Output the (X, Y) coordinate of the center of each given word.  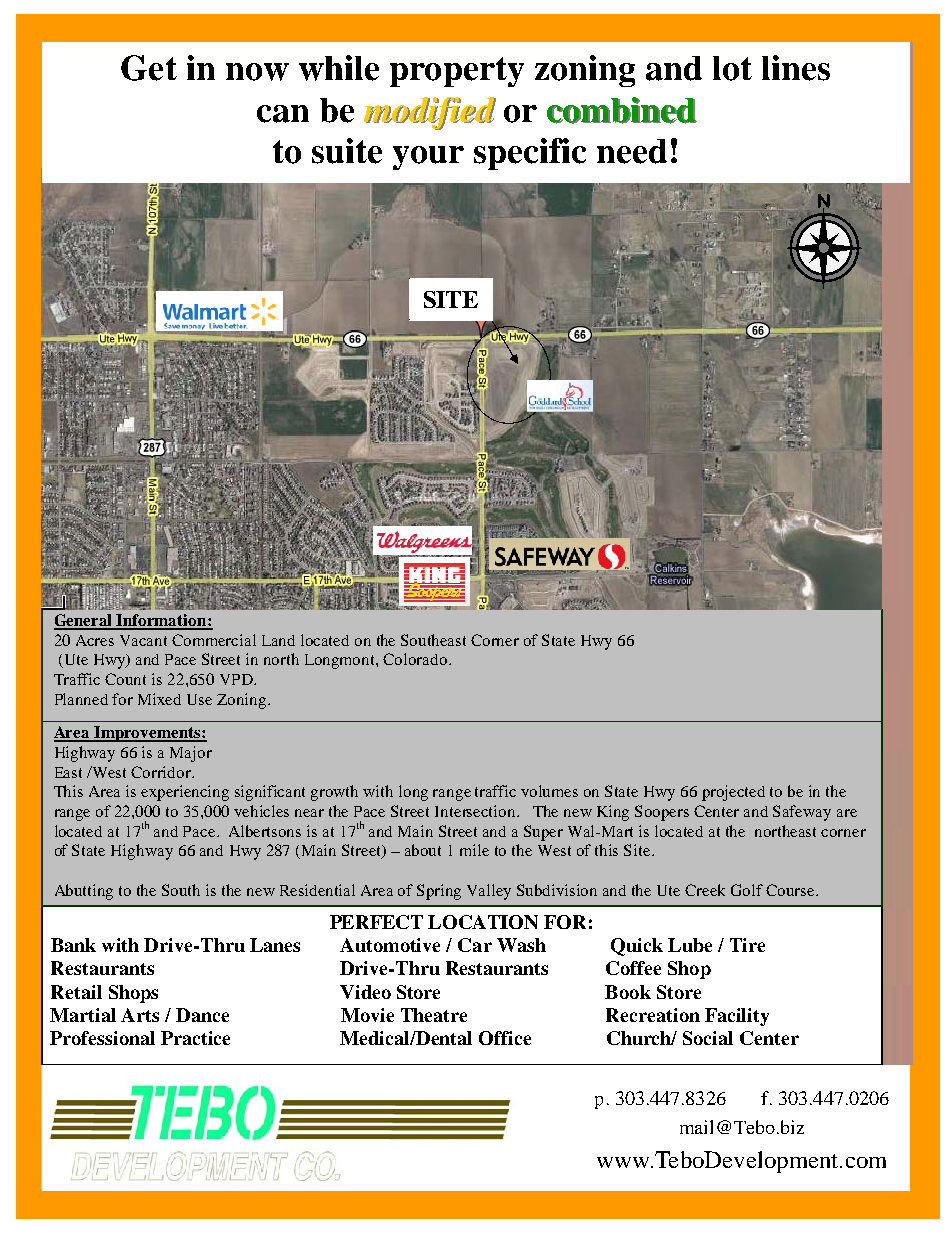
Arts (140, 1015)
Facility (737, 1017)
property (457, 72)
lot (732, 68)
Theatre (434, 1015)
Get (149, 68)
